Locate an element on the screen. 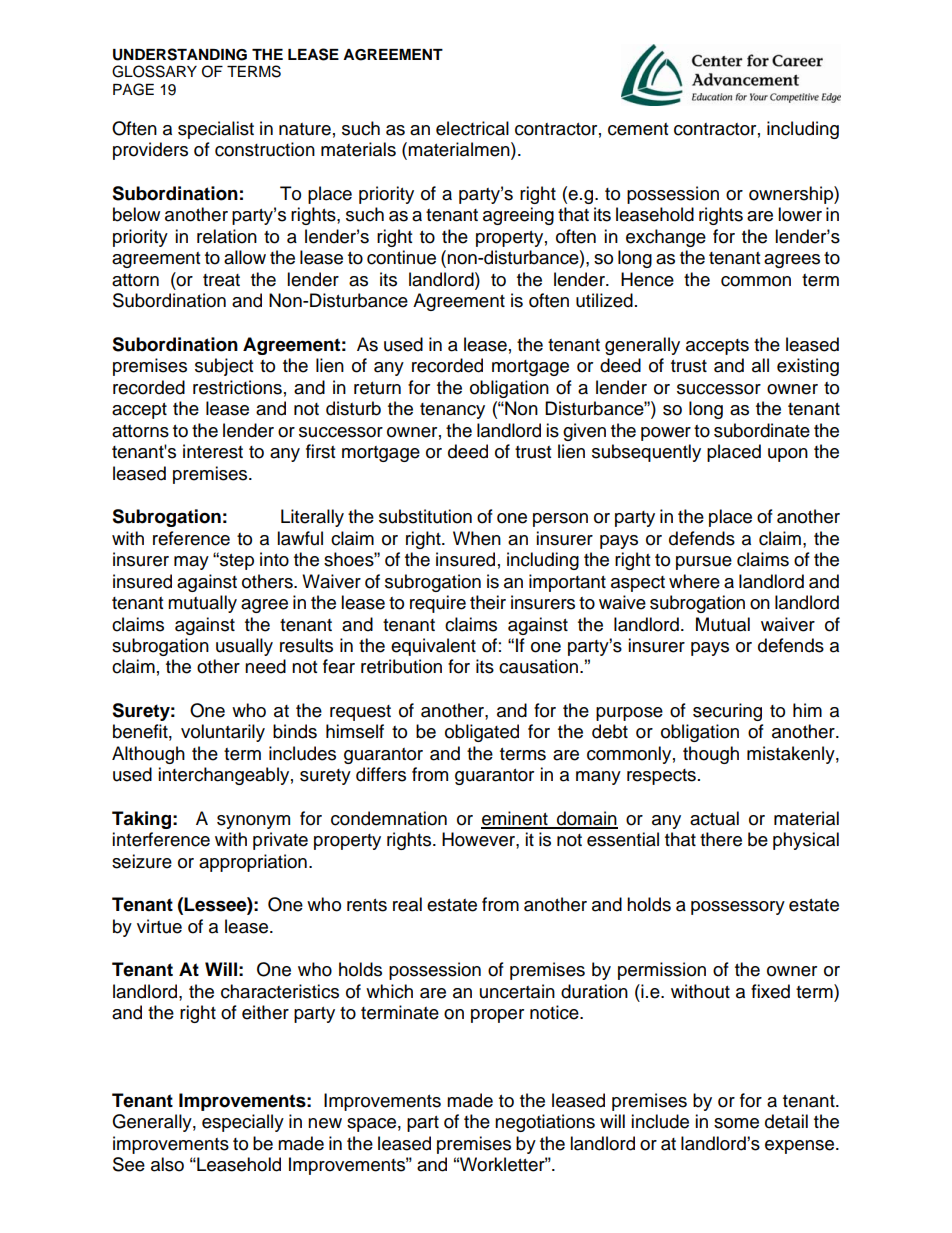 This screenshot has width=952, height=1233. real is located at coordinates (407, 904).
